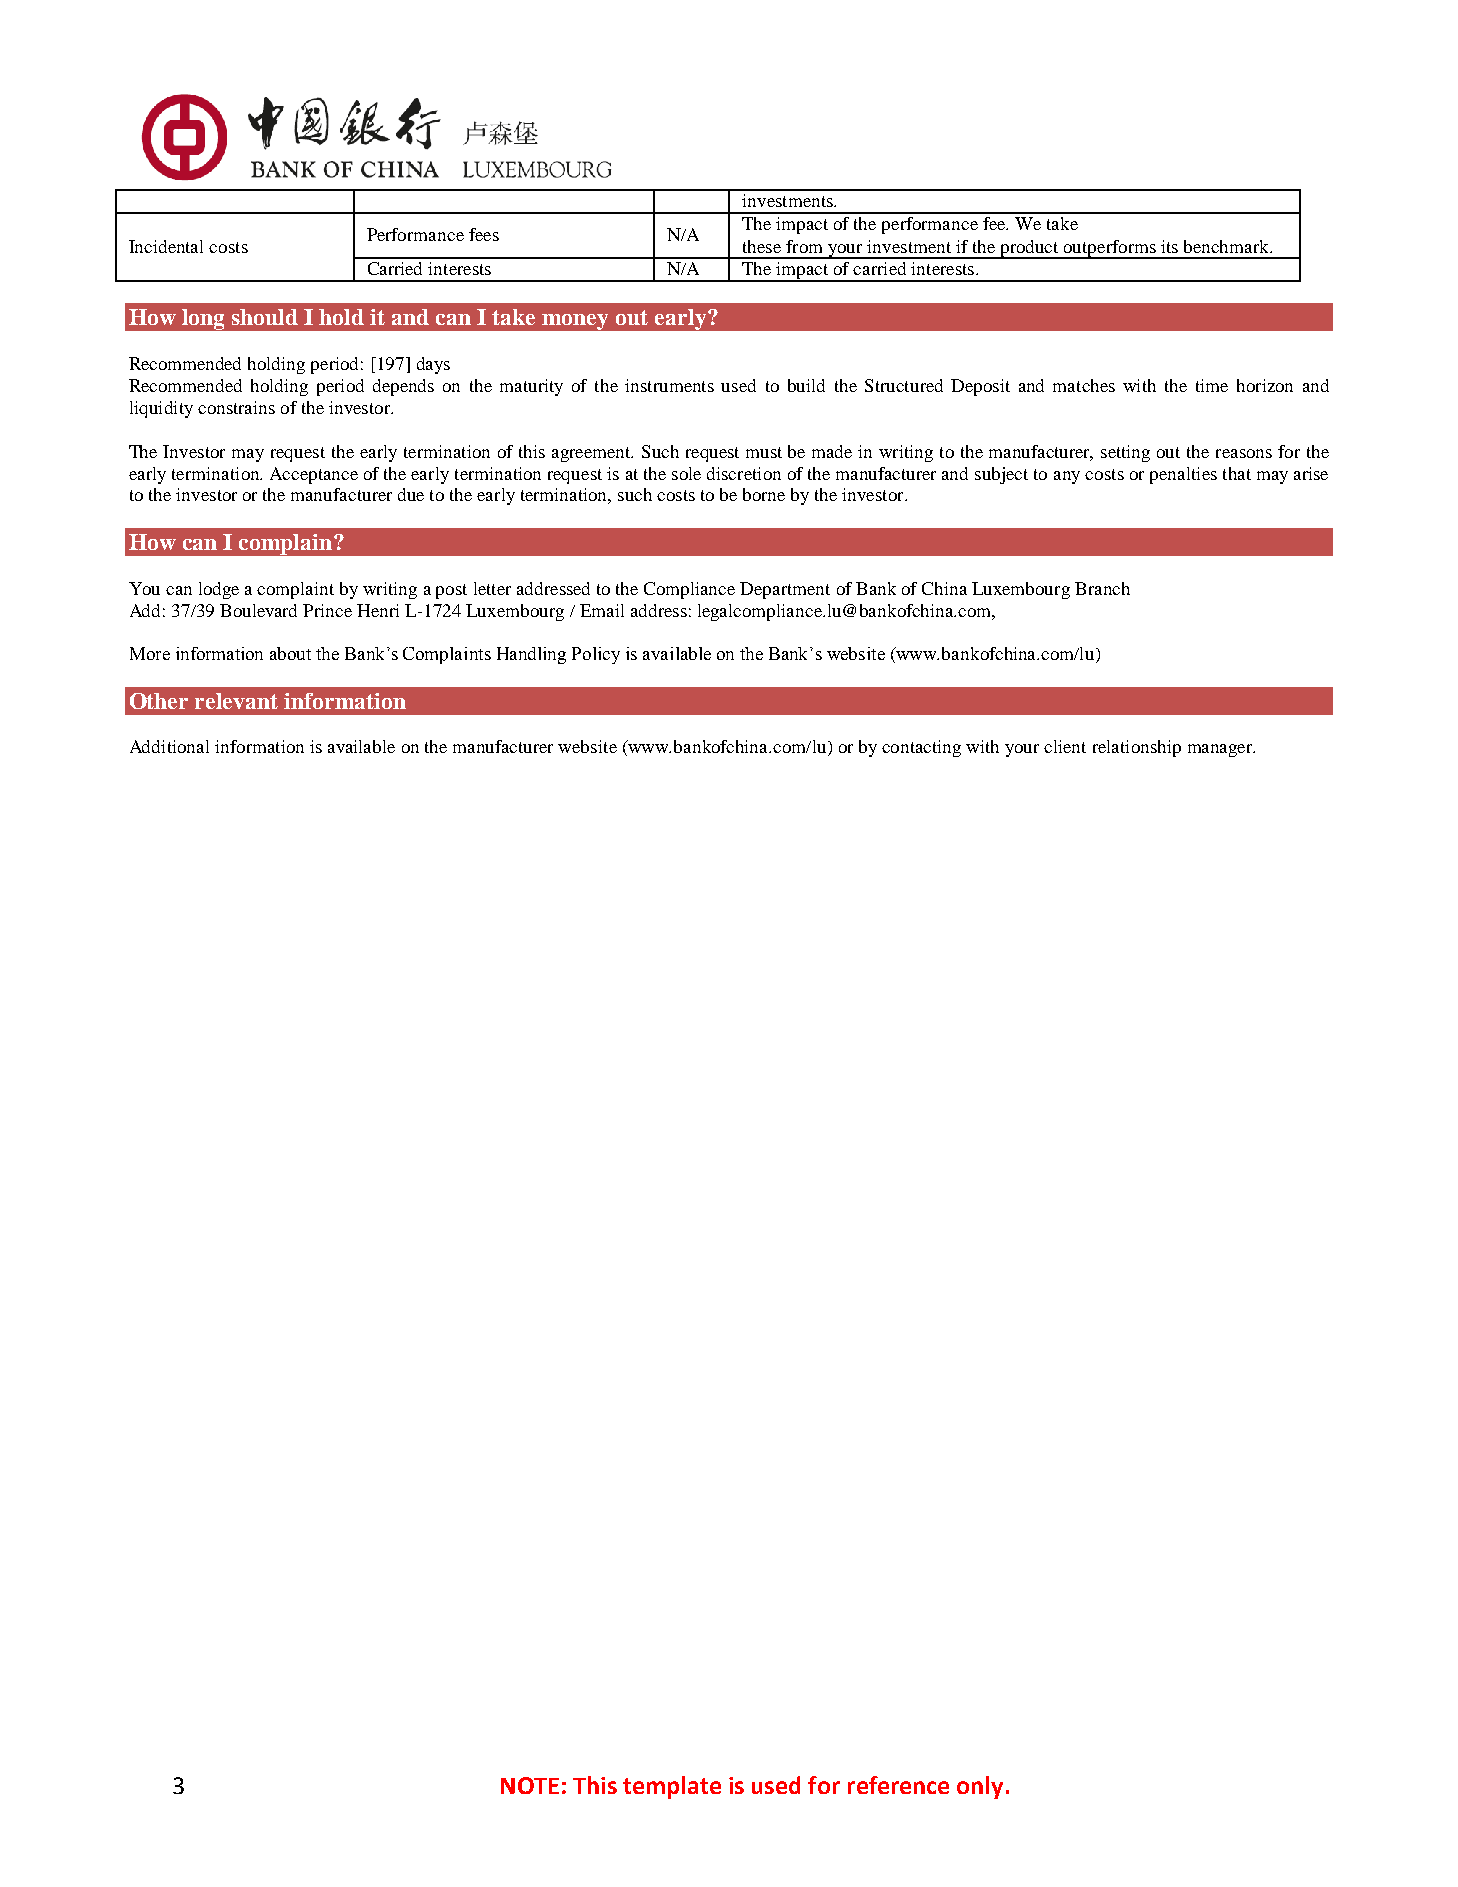 Image resolution: width=1458 pixels, height=1887 pixels. What do you see at coordinates (530, 1785) in the page?
I see `NOTE` at bounding box center [530, 1785].
